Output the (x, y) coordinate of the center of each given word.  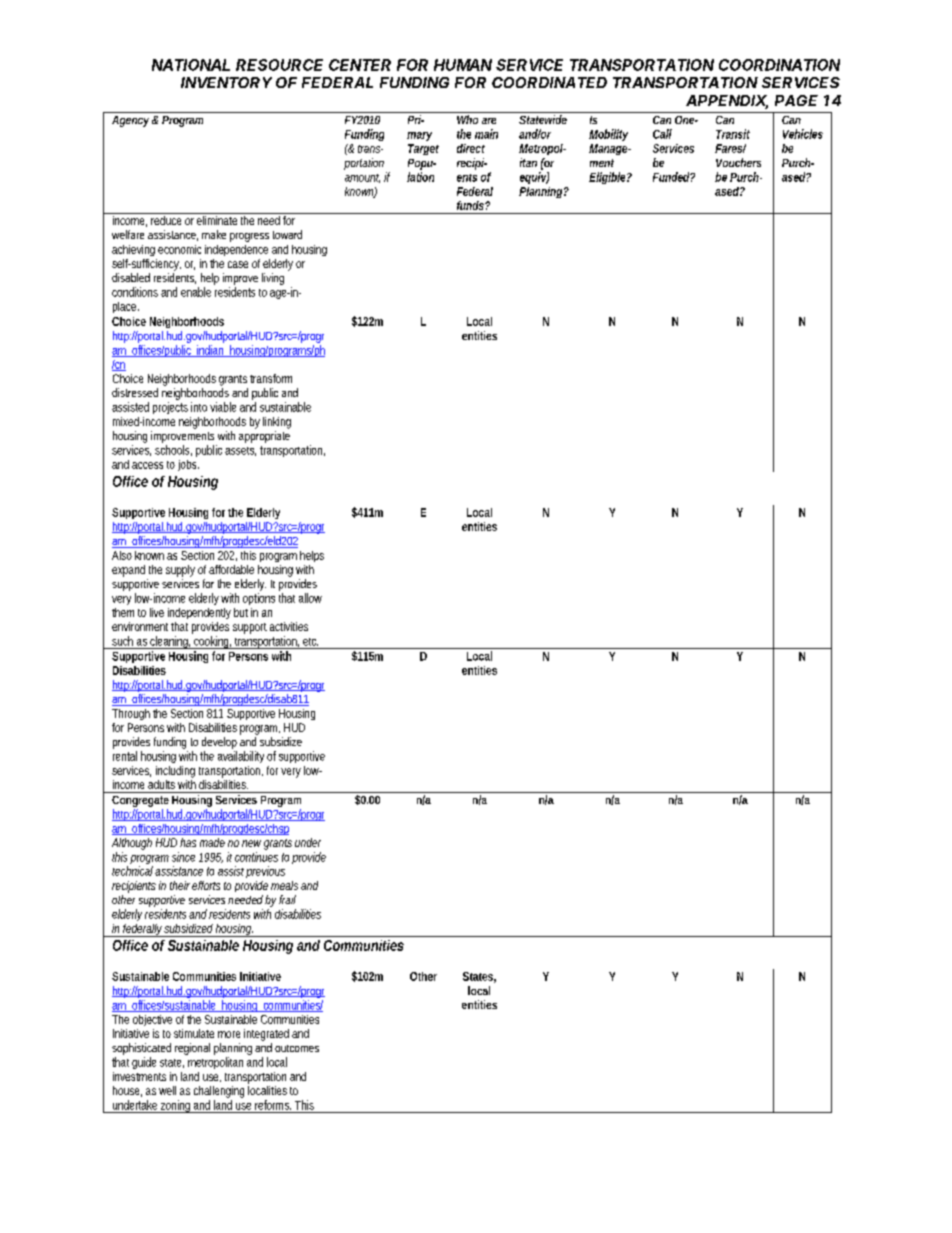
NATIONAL (191, 65)
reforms (273, 1105)
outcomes (297, 1048)
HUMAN (463, 65)
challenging (219, 1092)
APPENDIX (727, 102)
